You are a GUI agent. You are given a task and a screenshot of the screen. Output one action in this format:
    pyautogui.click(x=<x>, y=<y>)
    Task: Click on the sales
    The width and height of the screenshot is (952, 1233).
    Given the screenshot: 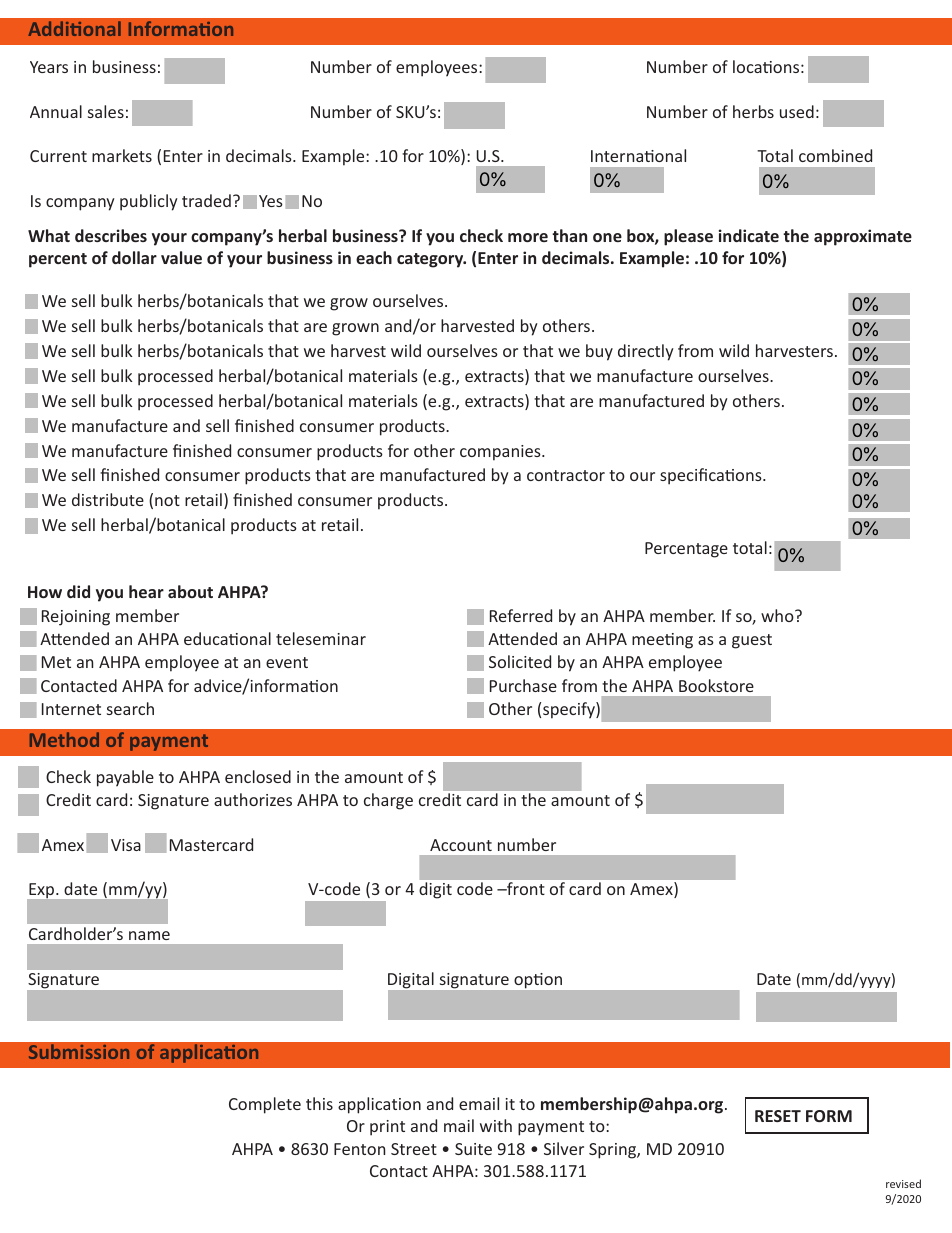 What is the action you would take?
    pyautogui.click(x=106, y=111)
